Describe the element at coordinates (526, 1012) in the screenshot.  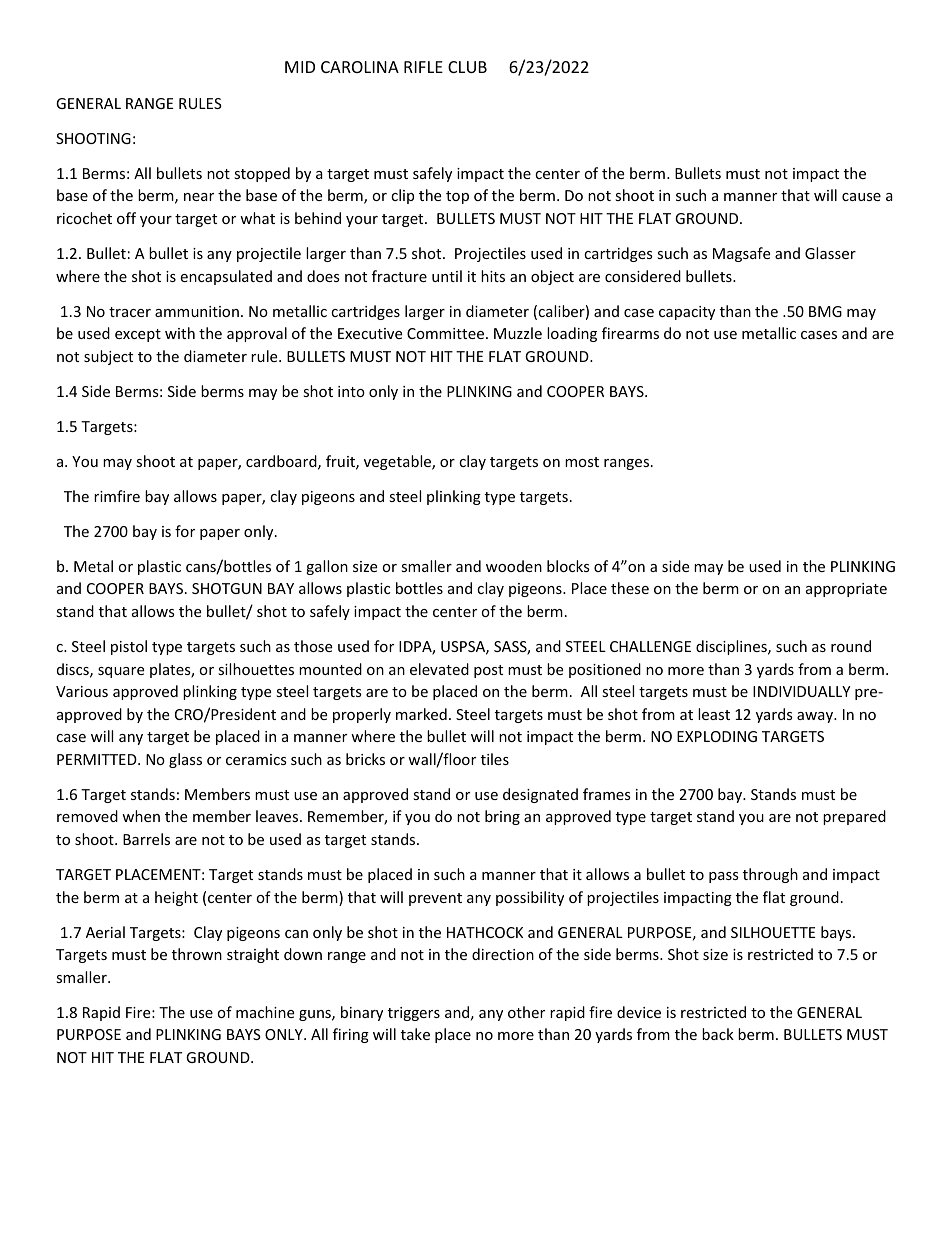
I see `other` at that location.
